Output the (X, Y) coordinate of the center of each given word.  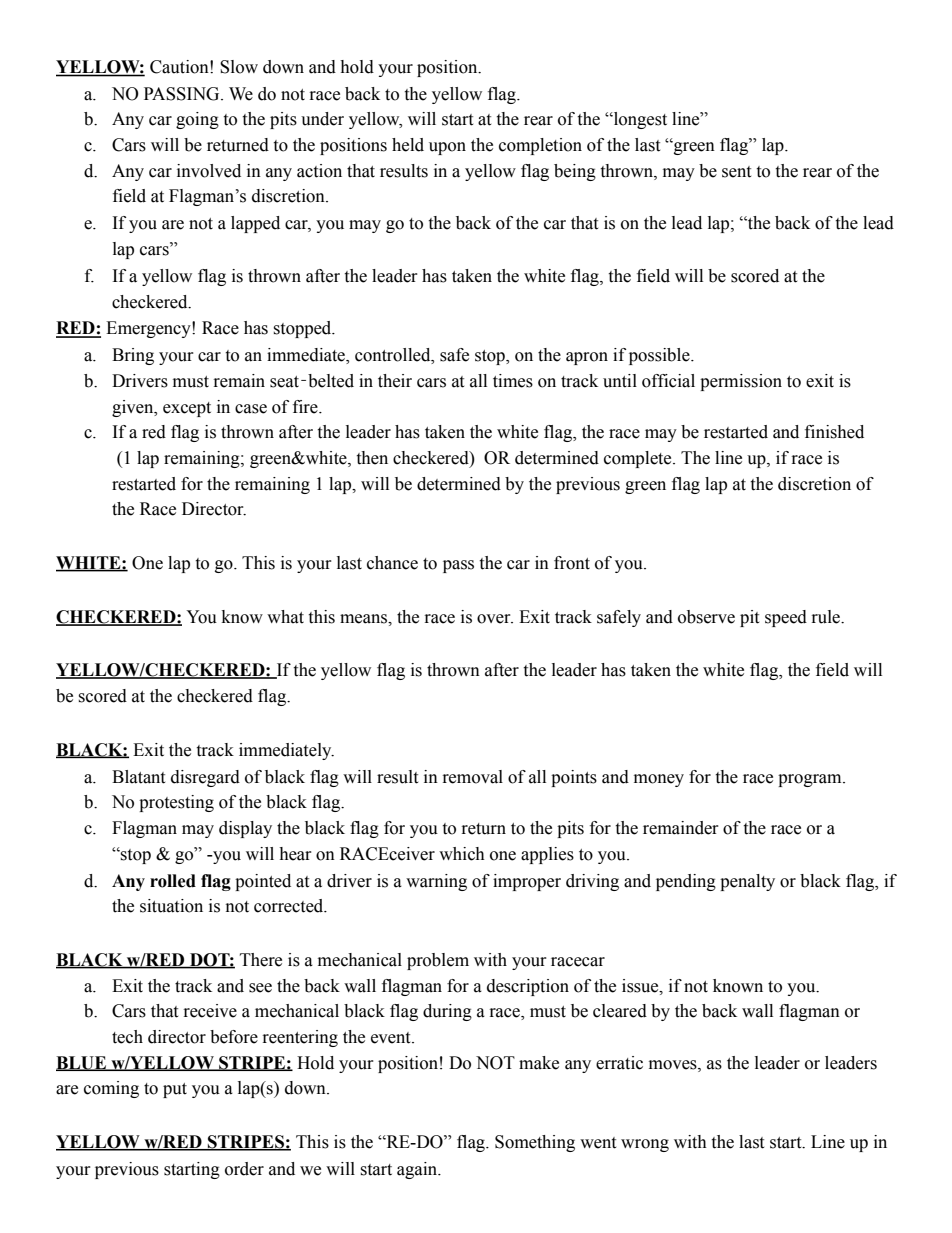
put (175, 1090)
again (418, 1170)
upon (447, 148)
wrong (645, 1145)
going (197, 120)
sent (736, 172)
